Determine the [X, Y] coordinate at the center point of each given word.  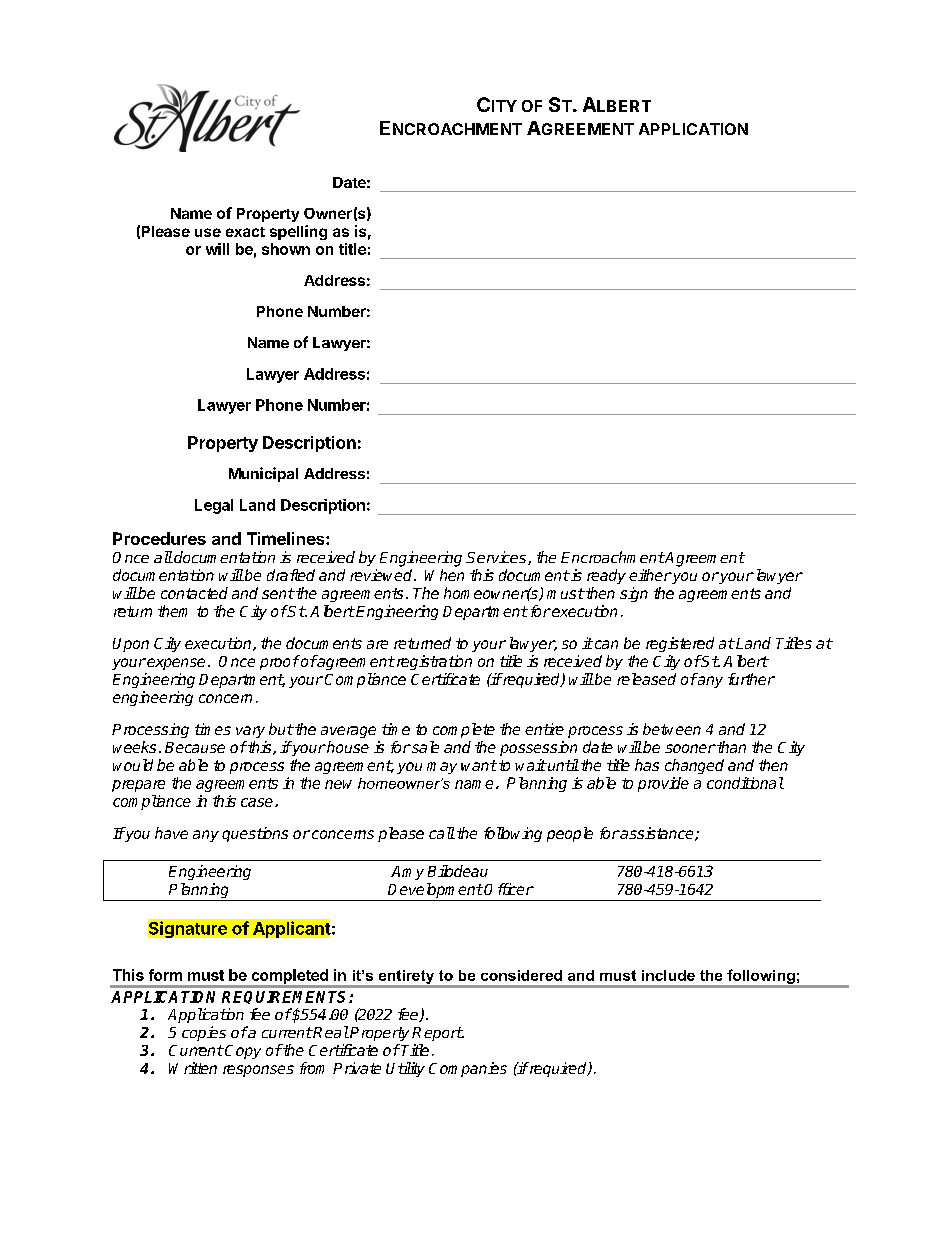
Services [497, 558]
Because [195, 747]
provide [663, 784]
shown [286, 249]
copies [204, 1033]
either [650, 575]
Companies [468, 1069]
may [442, 768]
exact [245, 232]
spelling [298, 232]
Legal [214, 506]
